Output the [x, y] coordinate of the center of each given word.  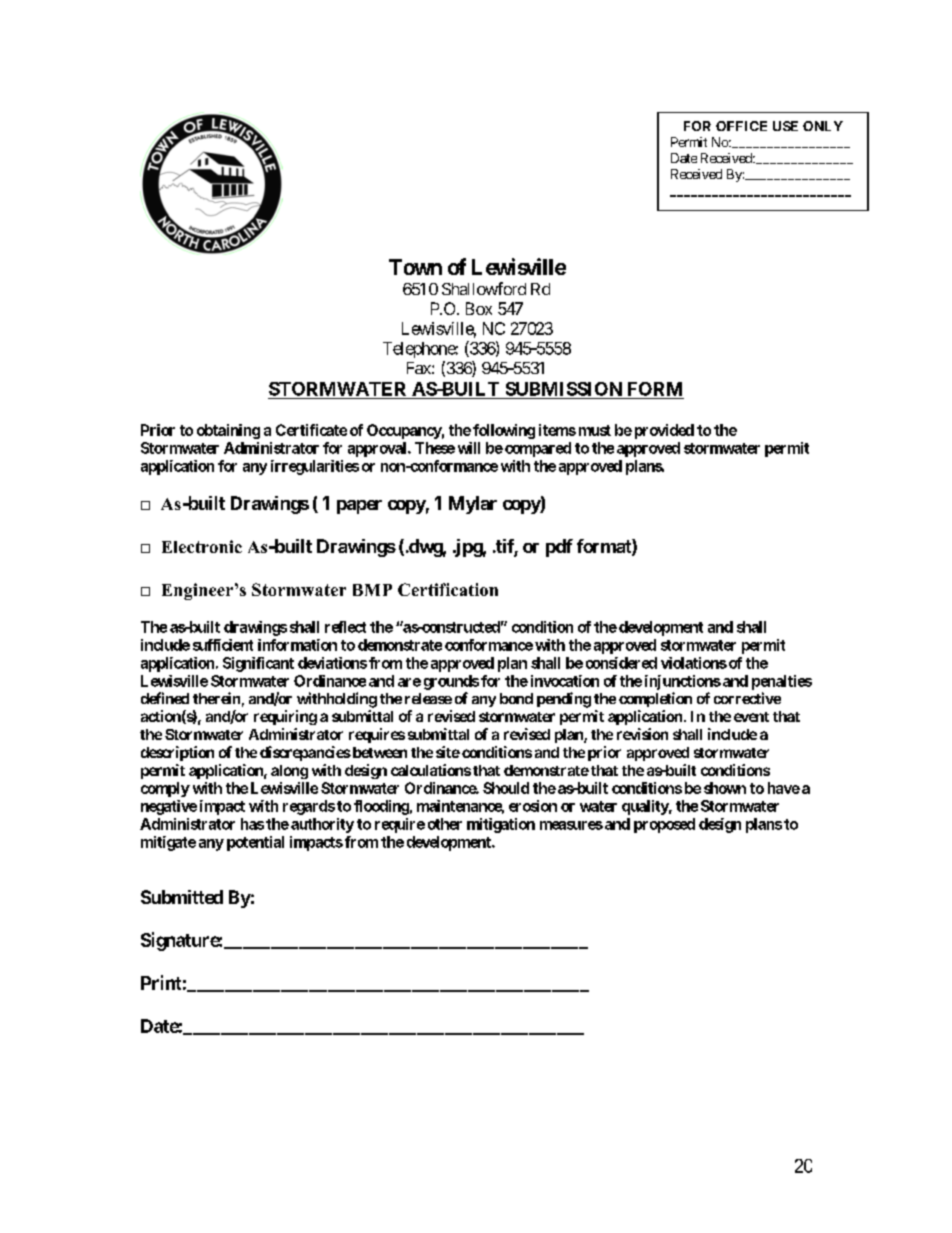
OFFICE [741, 126]
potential [255, 843]
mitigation [501, 825]
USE [785, 126]
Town [415, 267]
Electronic [202, 546]
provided [664, 431]
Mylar [473, 505]
